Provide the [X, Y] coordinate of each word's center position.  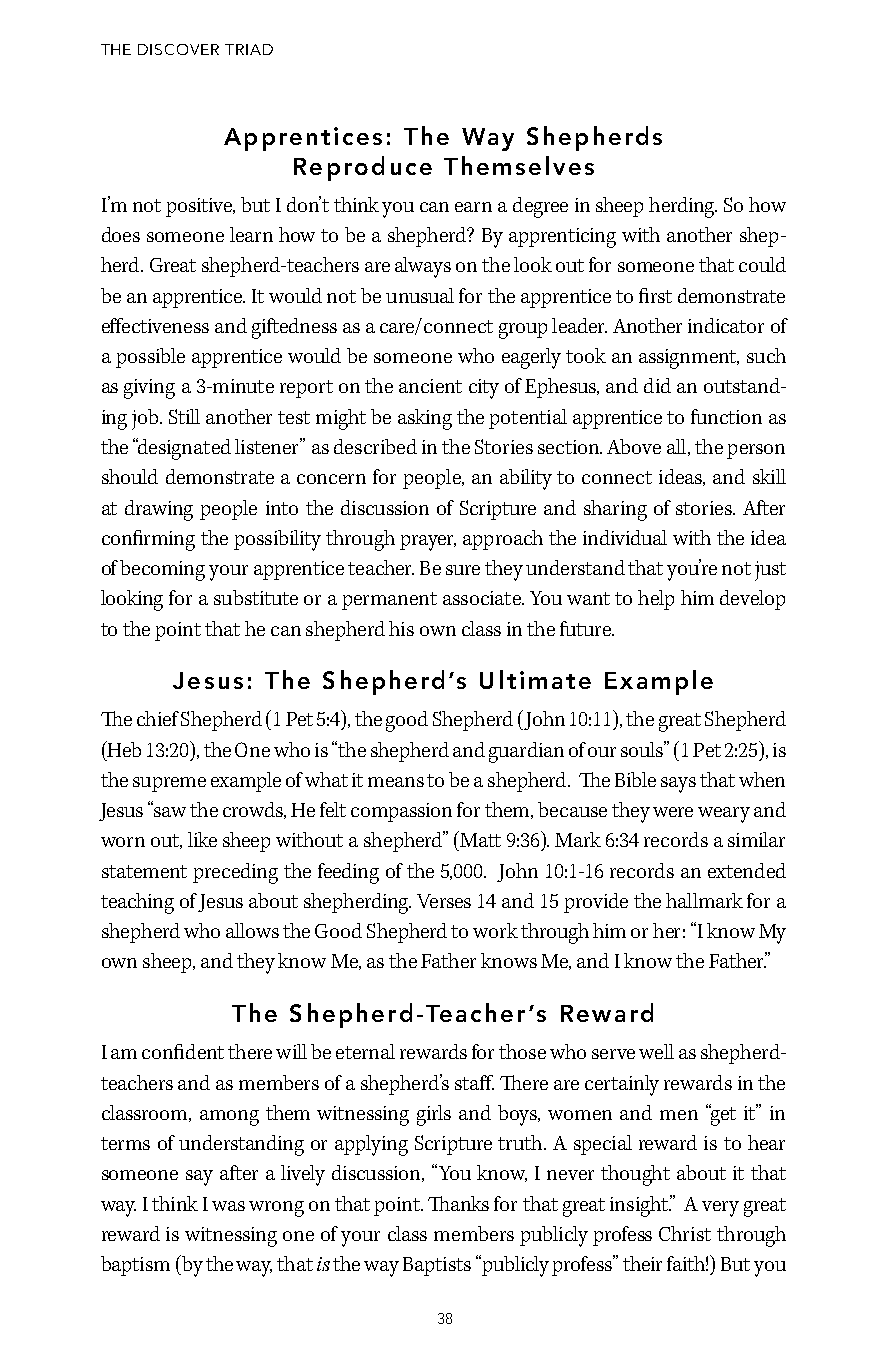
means [396, 782]
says [678, 785]
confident [183, 1051]
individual [625, 537]
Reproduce [363, 168]
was [228, 1206]
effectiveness [155, 325]
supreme [169, 784]
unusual [420, 295]
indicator [726, 325]
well [656, 1051]
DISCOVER [178, 49]
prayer [428, 543]
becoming [162, 570]
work [495, 930]
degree [540, 207]
